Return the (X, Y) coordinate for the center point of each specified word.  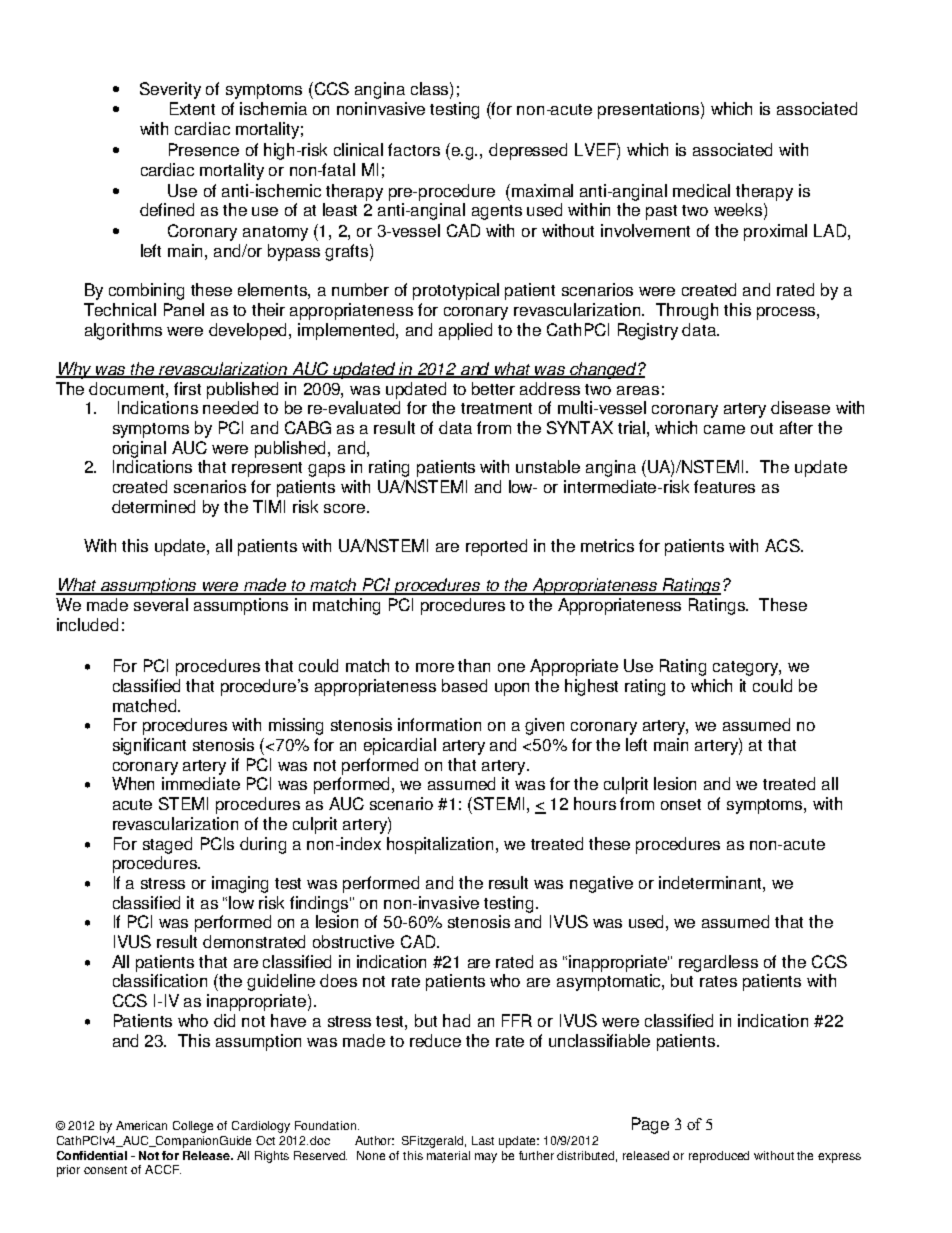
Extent (192, 108)
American (141, 1125)
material (448, 1155)
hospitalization (442, 845)
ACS (783, 545)
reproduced (719, 1157)
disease (800, 407)
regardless (718, 963)
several (161, 604)
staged (167, 845)
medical (701, 190)
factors (414, 149)
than (474, 665)
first (187, 388)
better (493, 388)
